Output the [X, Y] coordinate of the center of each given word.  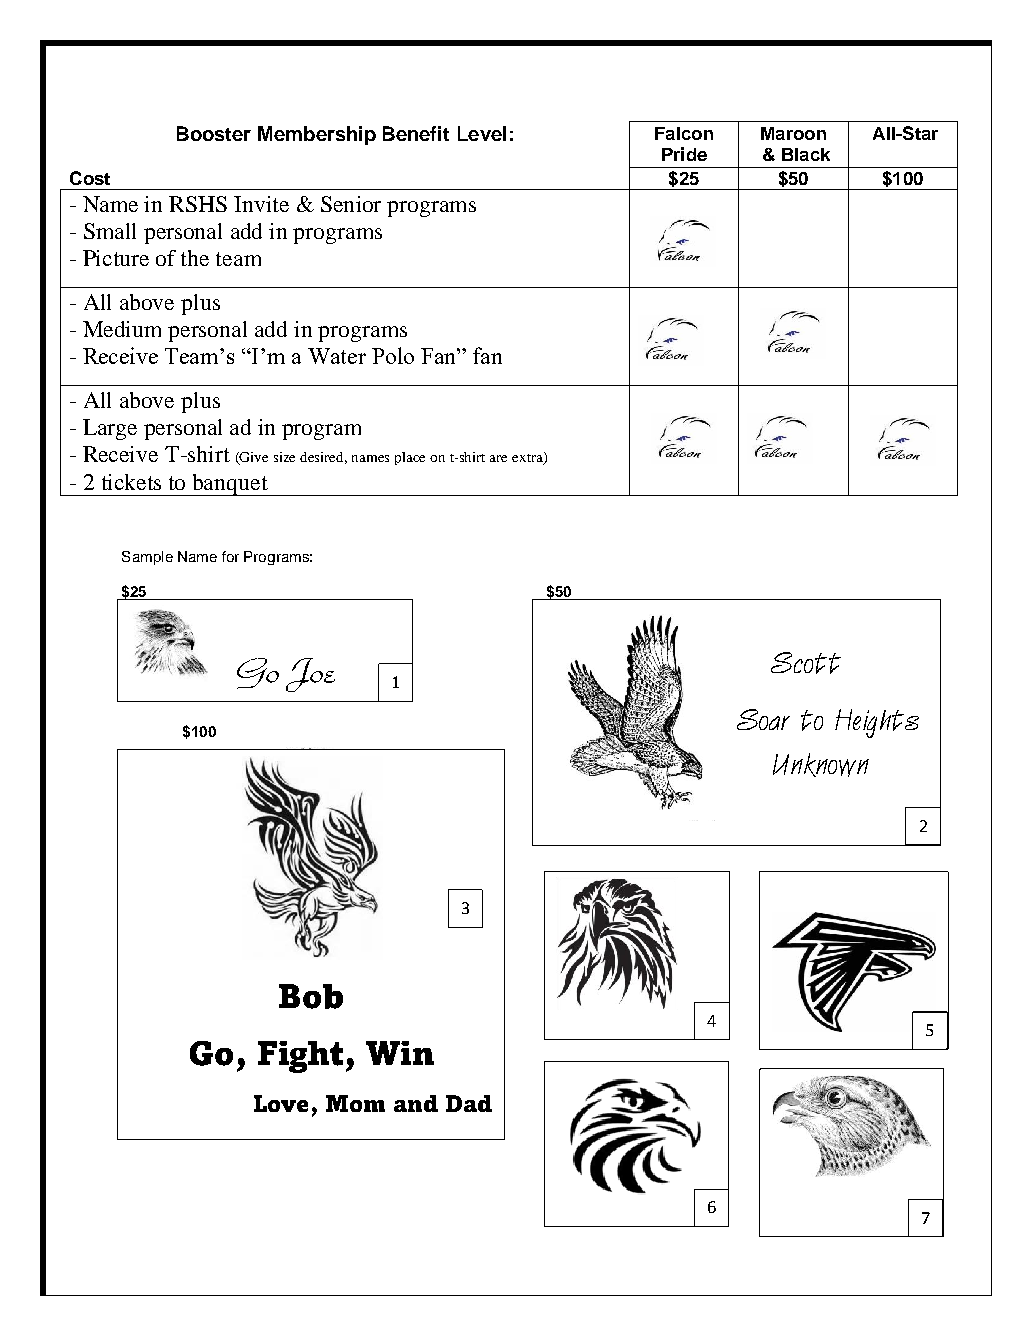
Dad [469, 1103]
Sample [147, 558]
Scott [806, 663]
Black [806, 154]
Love [281, 1103]
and [416, 1103]
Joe [310, 675]
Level [482, 133]
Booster [214, 133]
